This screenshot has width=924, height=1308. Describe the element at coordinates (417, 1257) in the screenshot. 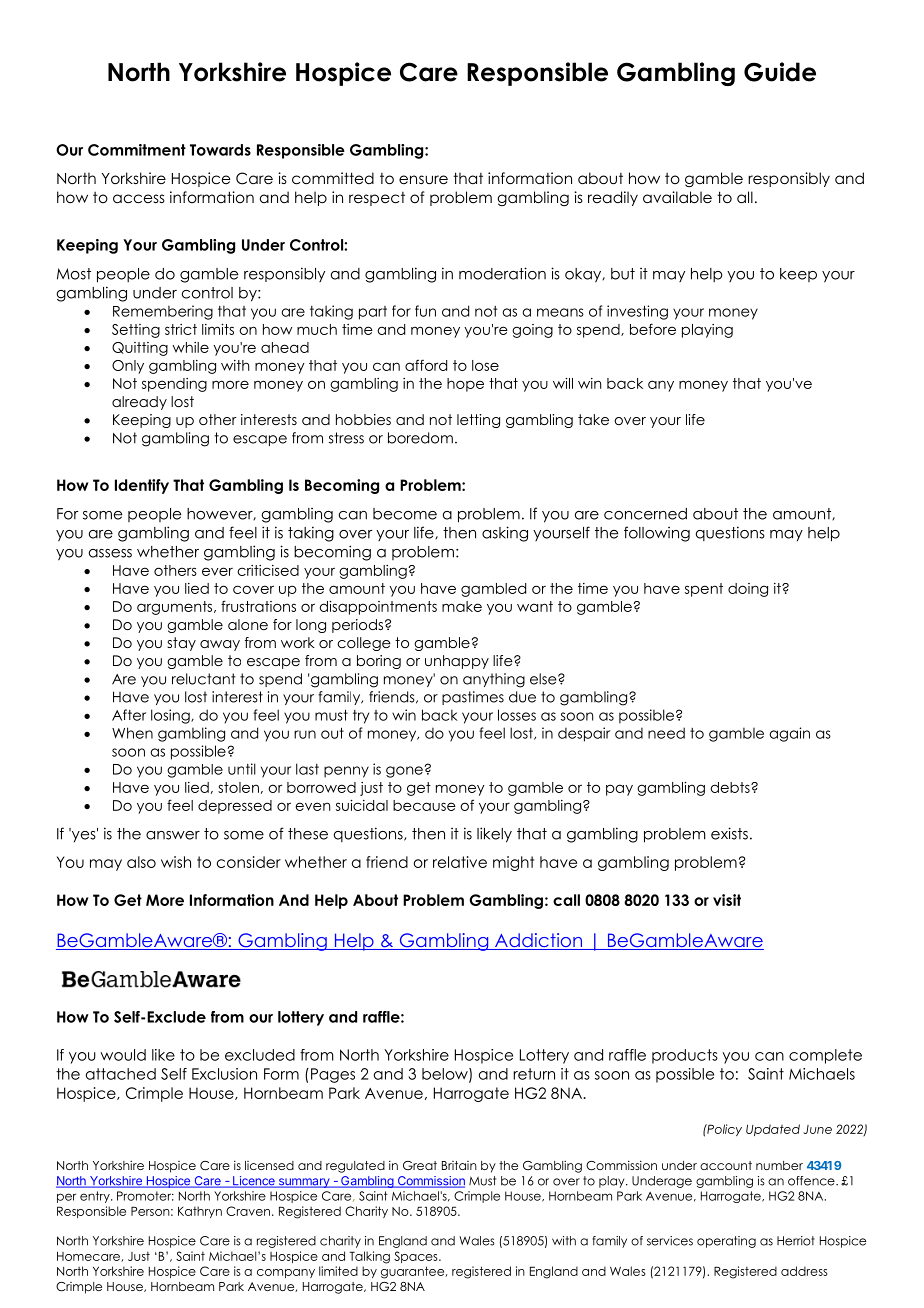

I see `Spaces` at that location.
